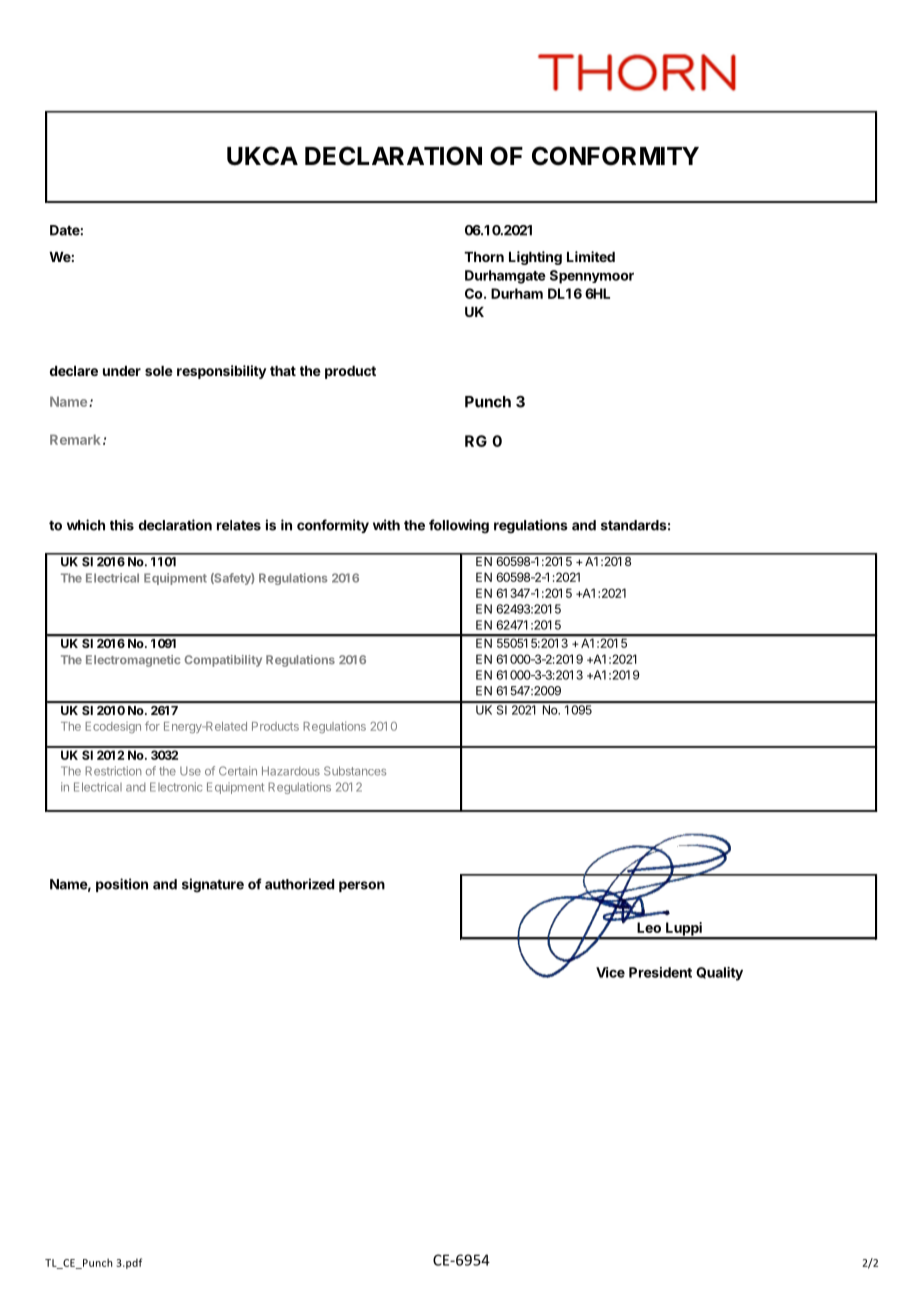 The image size is (924, 1308). What do you see at coordinates (133, 661) in the page?
I see `Electromagnetic` at bounding box center [133, 661].
